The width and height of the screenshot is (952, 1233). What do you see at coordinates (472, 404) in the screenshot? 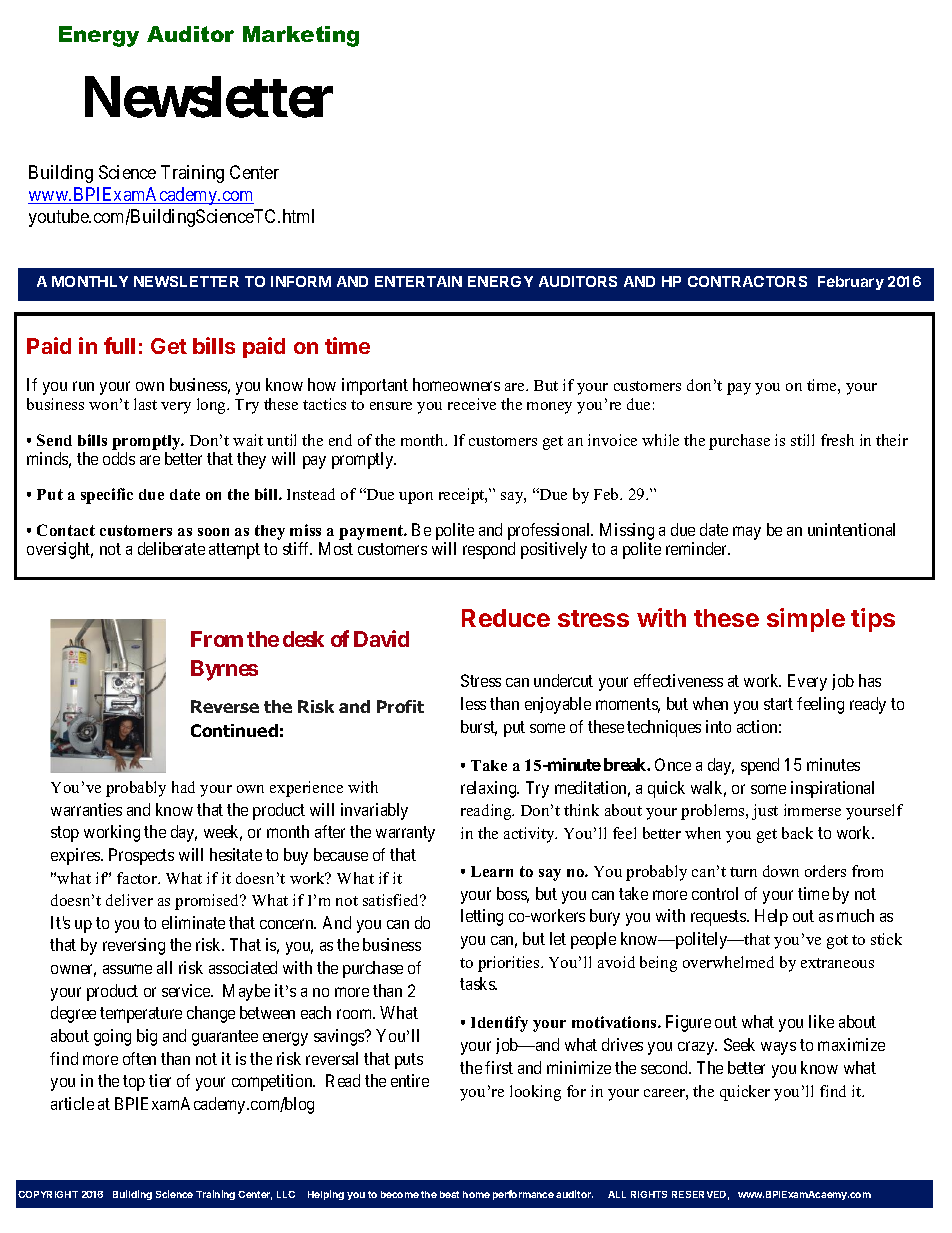
I see `receive` at bounding box center [472, 404].
